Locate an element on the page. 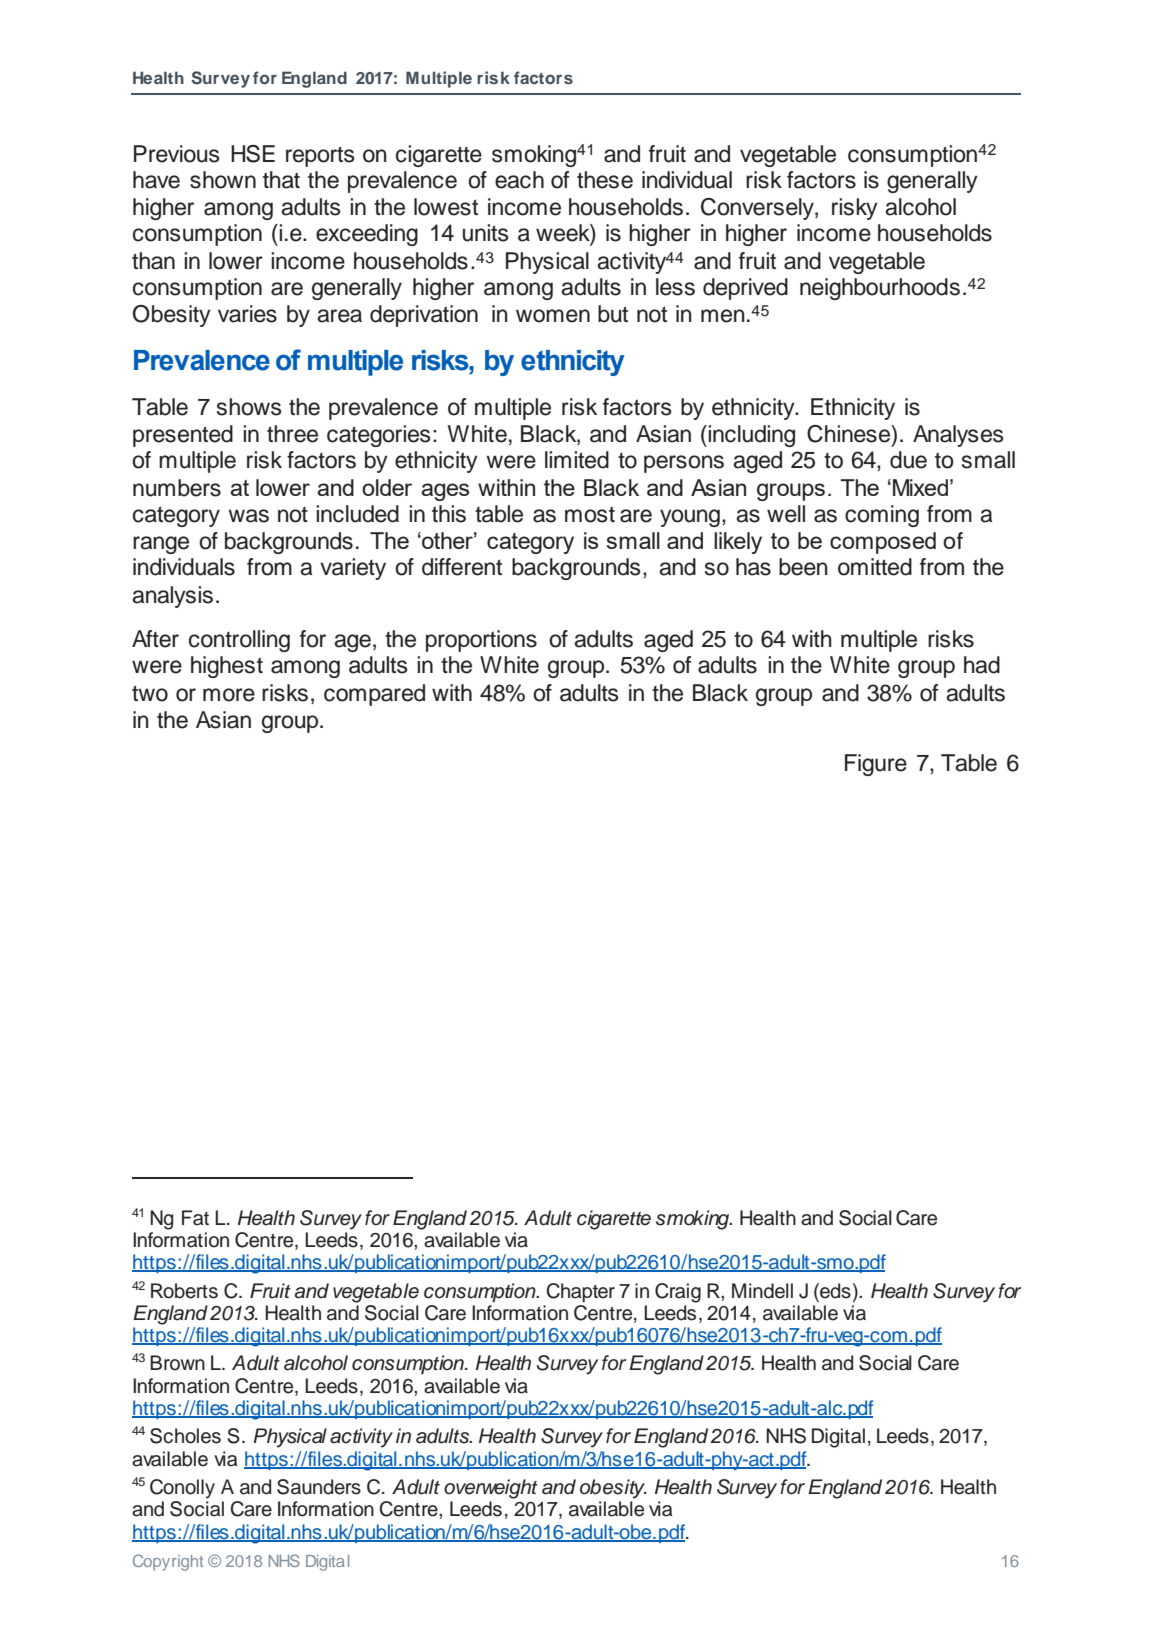 This document has height=1634, width=1156. neighbourhoods is located at coordinates (880, 289).
